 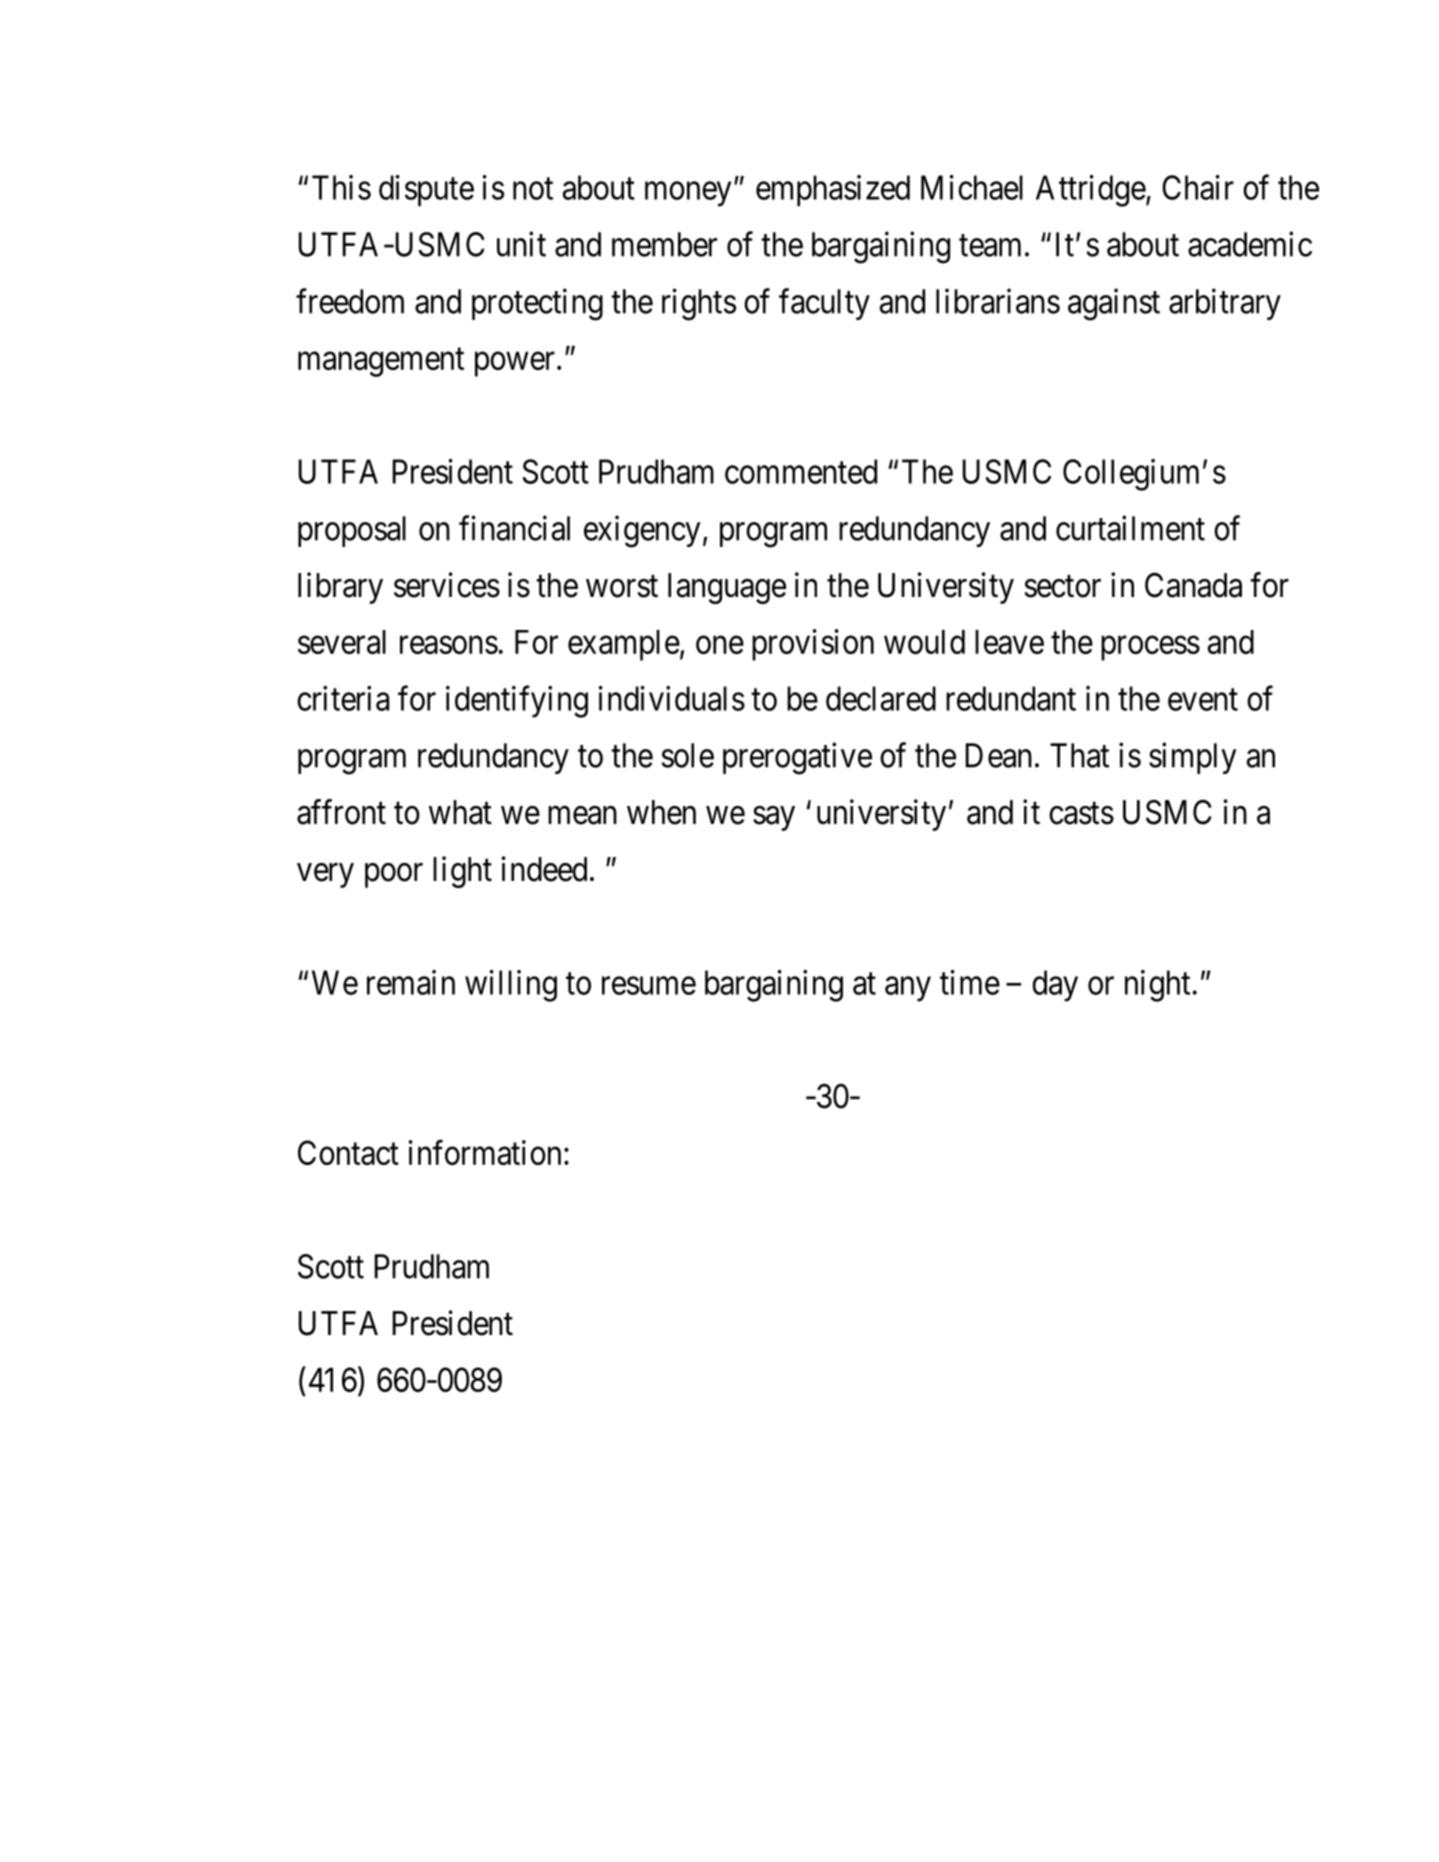 What do you see at coordinates (833, 191) in the page?
I see `emphasized` at bounding box center [833, 191].
